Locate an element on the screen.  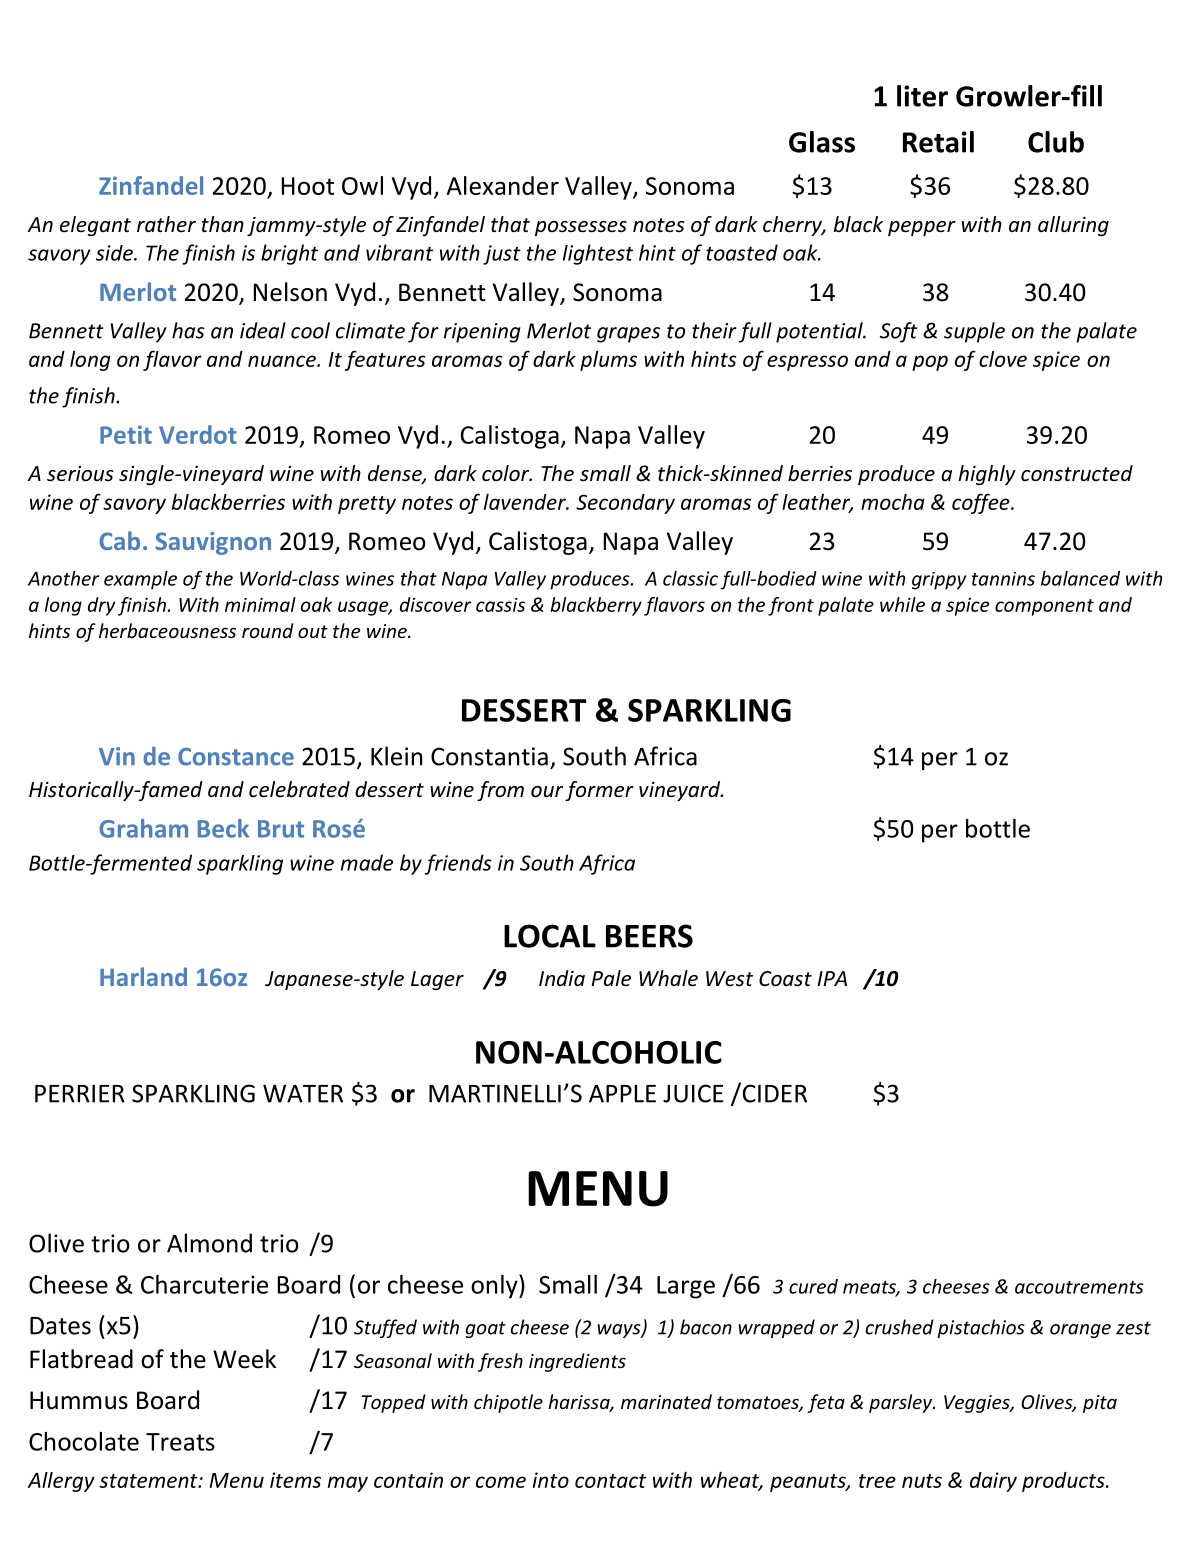
former is located at coordinates (599, 791).
